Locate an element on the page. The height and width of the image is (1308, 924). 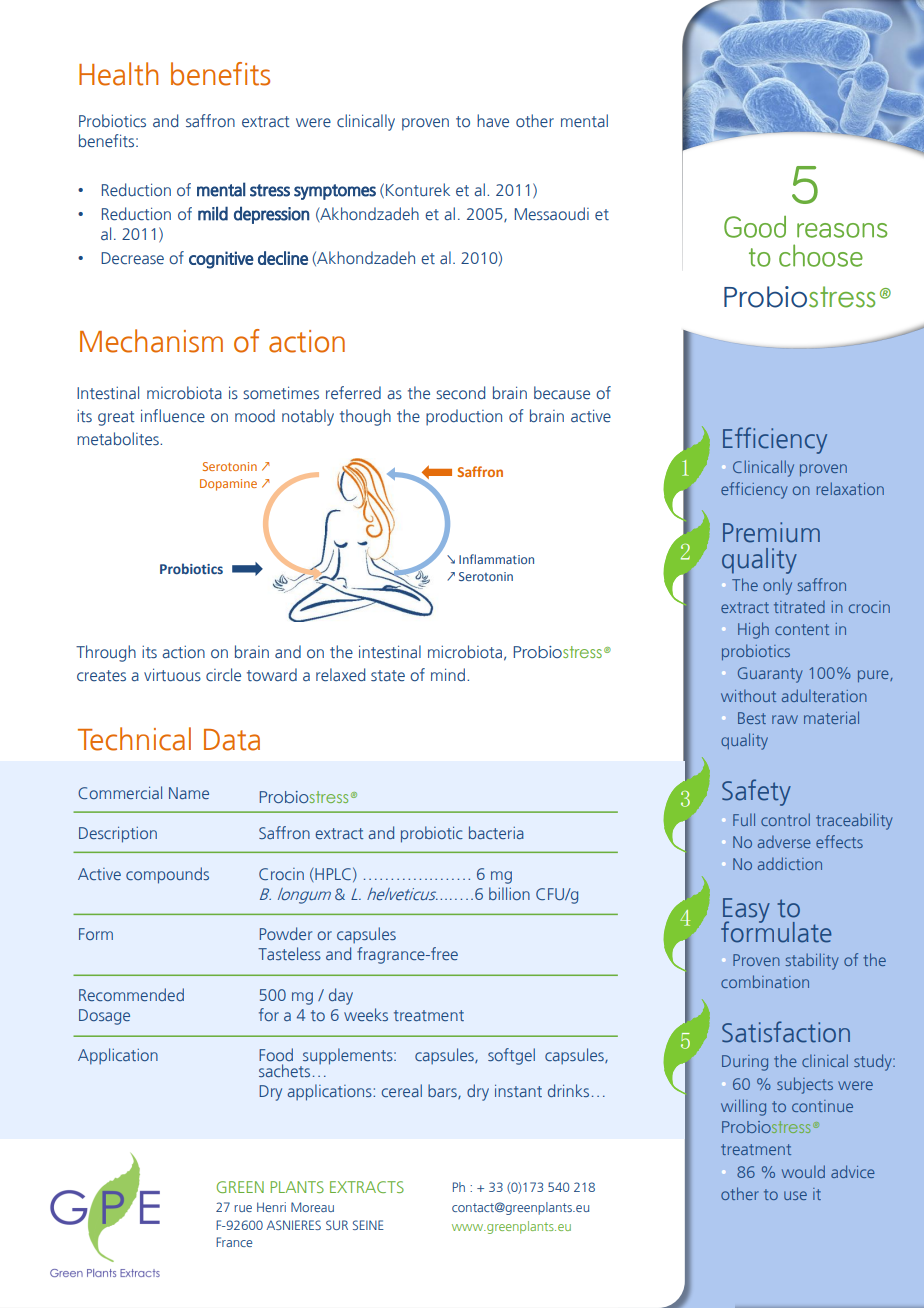
compounds is located at coordinates (167, 875).
